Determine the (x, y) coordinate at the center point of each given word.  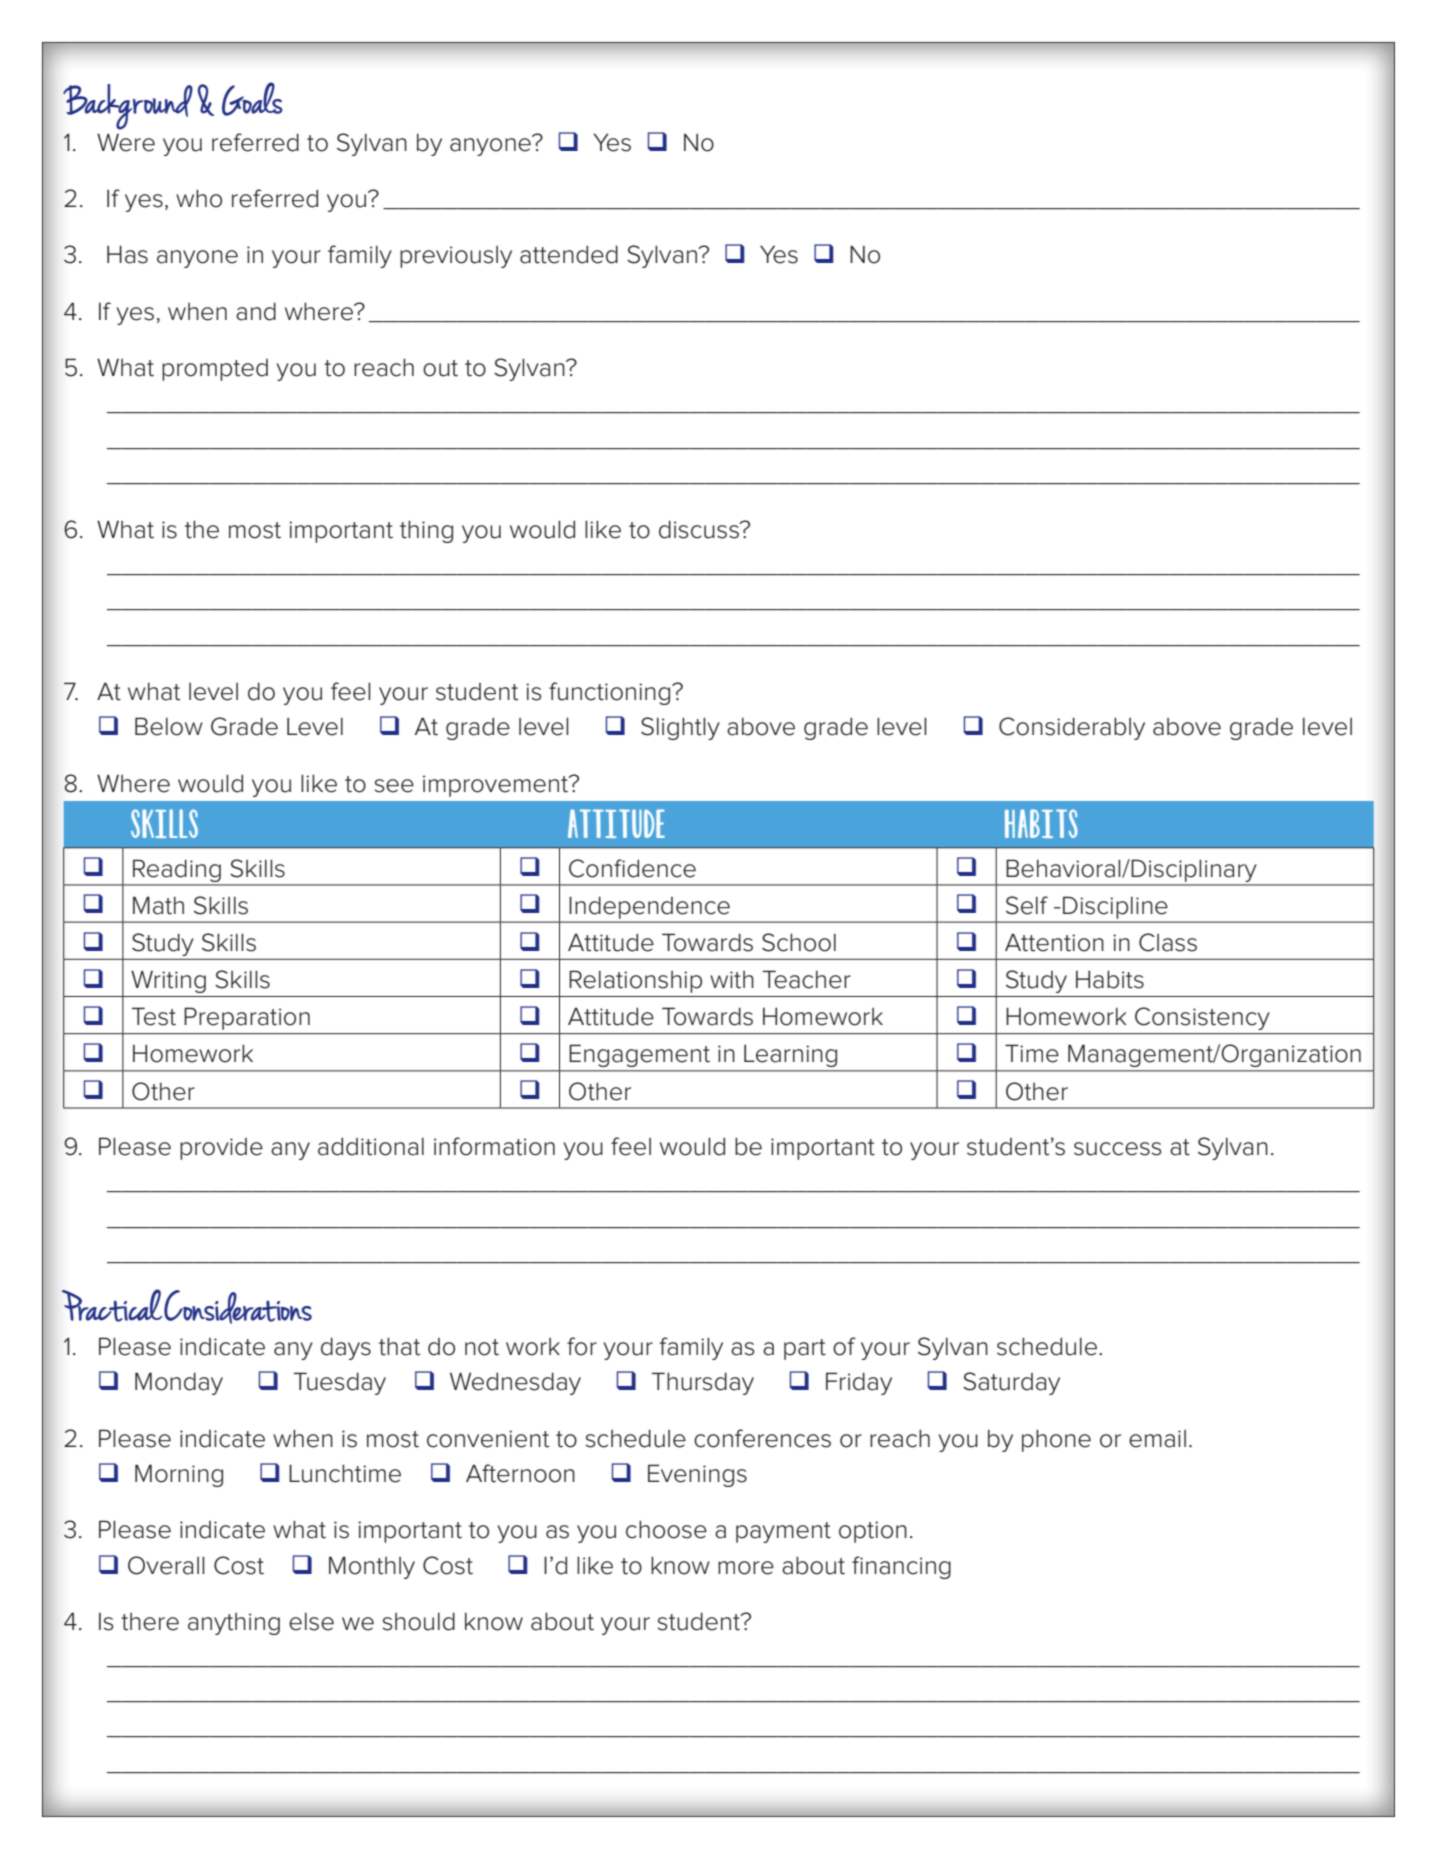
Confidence (632, 868)
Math (158, 905)
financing (901, 1567)
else (311, 1622)
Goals (252, 99)
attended (569, 254)
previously (456, 257)
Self (1027, 905)
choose (666, 1529)
